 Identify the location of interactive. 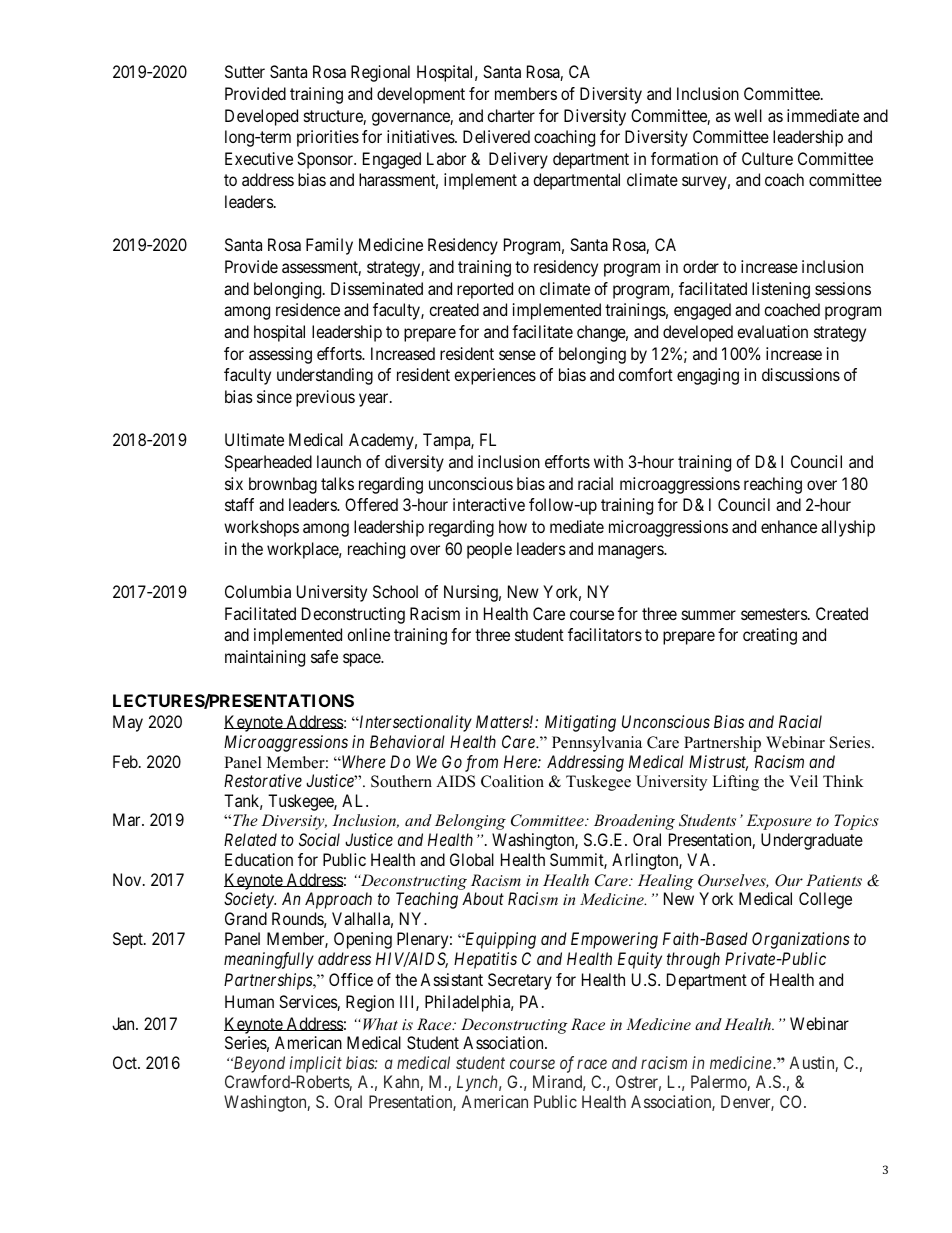
(489, 504).
